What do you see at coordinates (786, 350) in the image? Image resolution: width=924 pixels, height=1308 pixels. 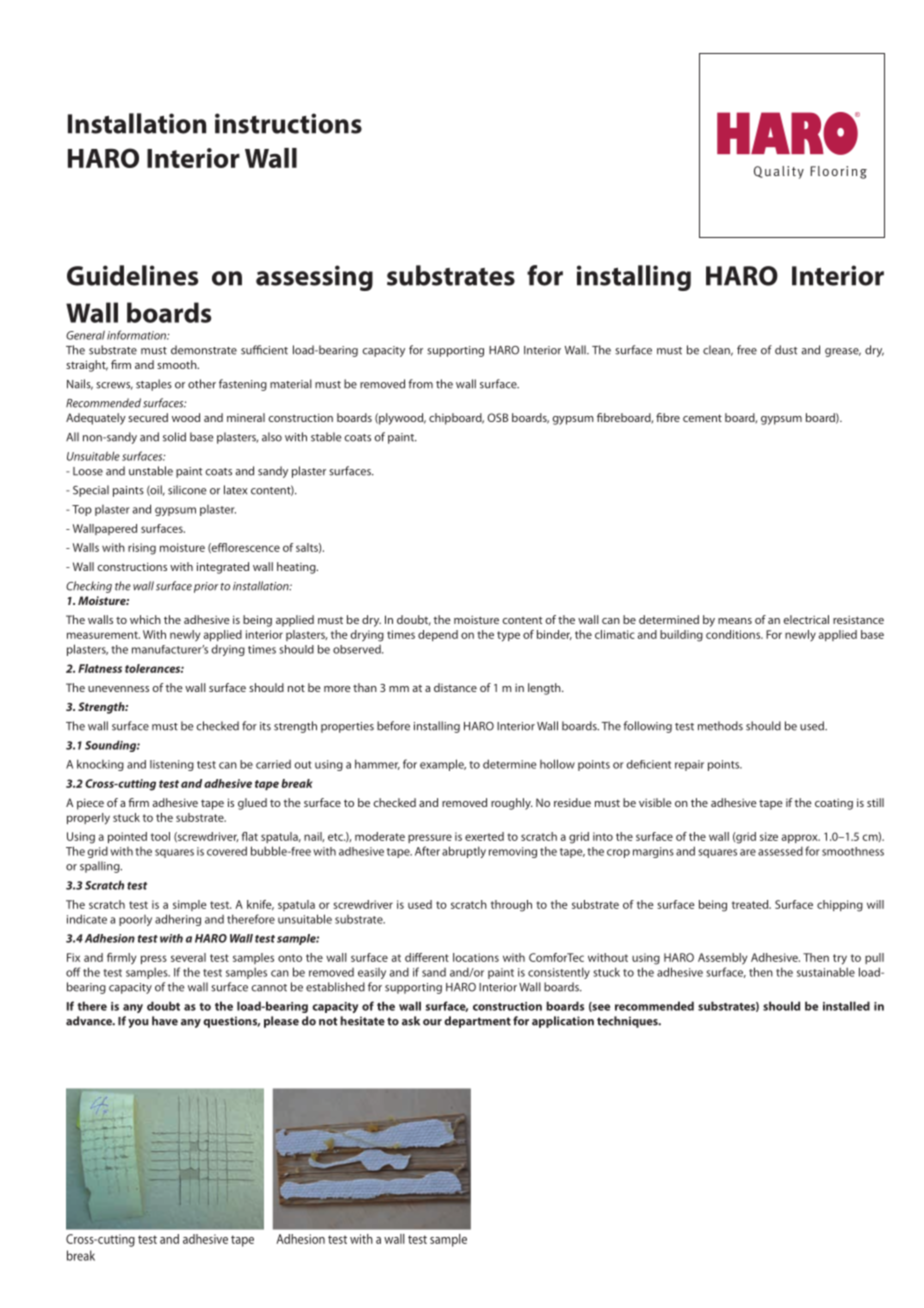 I see `dust` at bounding box center [786, 350].
